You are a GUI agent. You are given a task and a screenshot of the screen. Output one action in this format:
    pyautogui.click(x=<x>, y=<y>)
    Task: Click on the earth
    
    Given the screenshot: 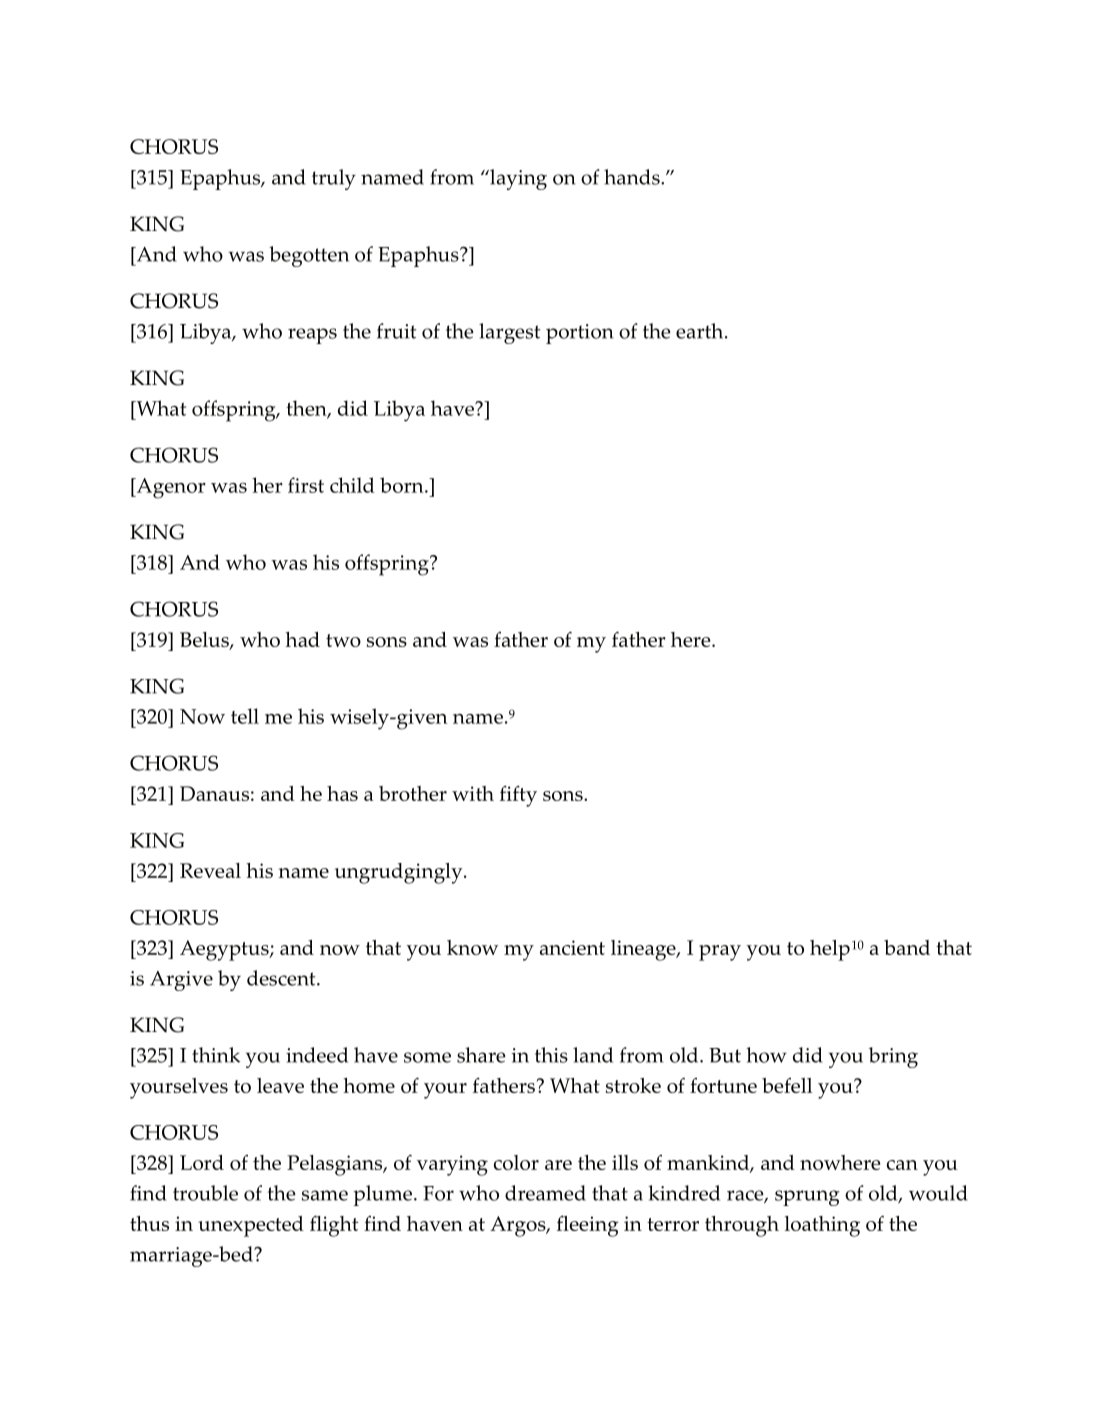 What is the action you would take?
    pyautogui.click(x=701, y=331)
